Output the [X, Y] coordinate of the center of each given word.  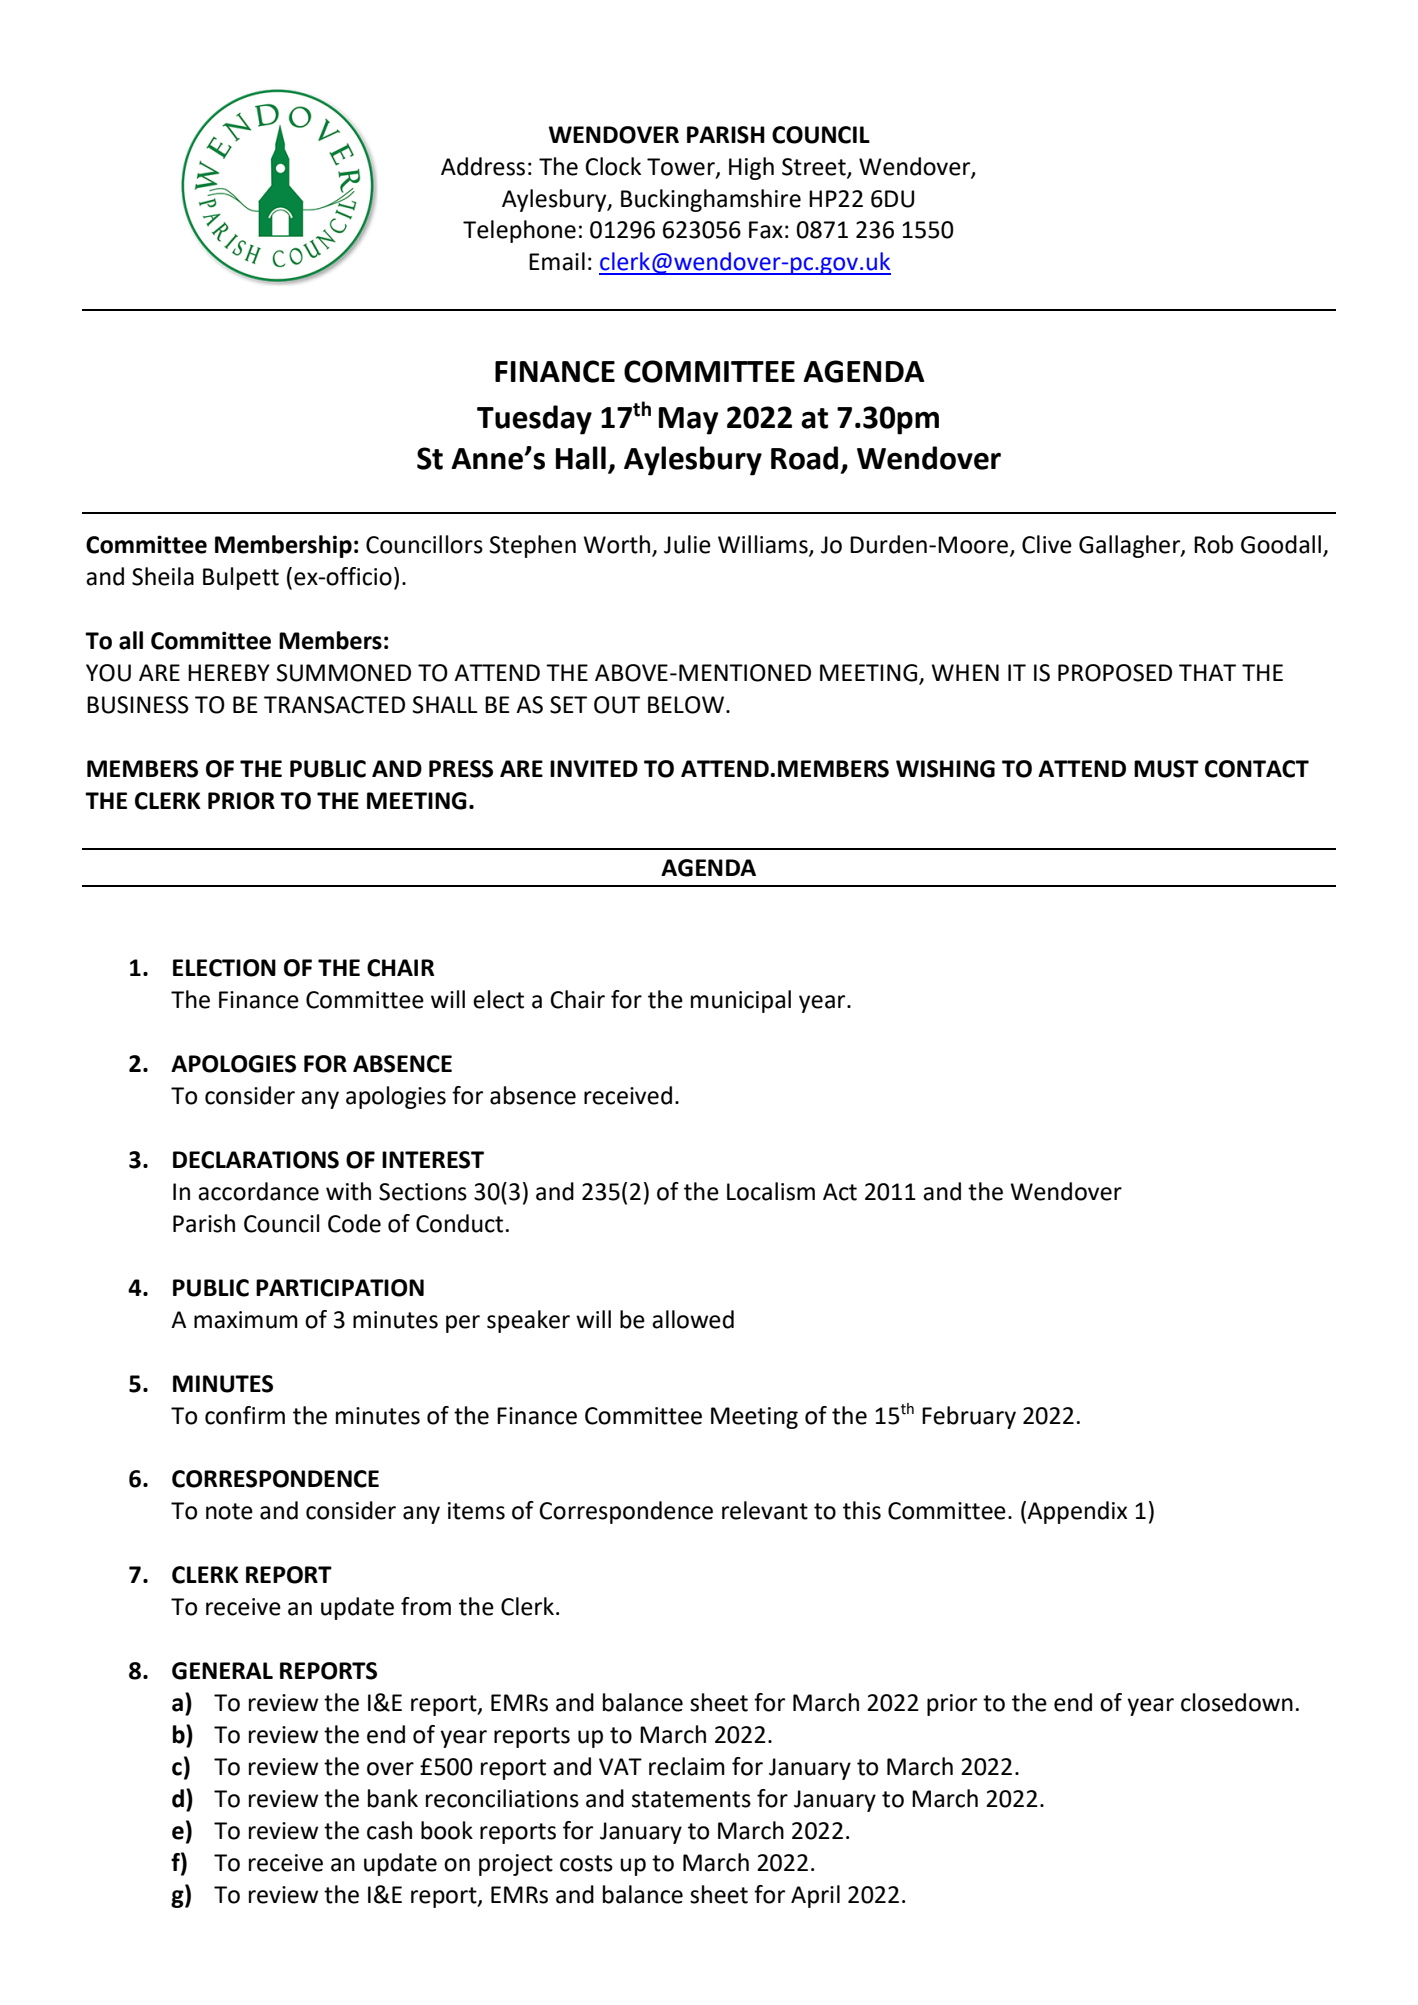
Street [815, 167]
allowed [693, 1319]
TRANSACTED [334, 705]
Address [483, 166]
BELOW [687, 705]
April [815, 1896]
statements [691, 1799]
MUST [1166, 769]
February [969, 1417]
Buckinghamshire [711, 200]
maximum [246, 1320]
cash [389, 1830]
